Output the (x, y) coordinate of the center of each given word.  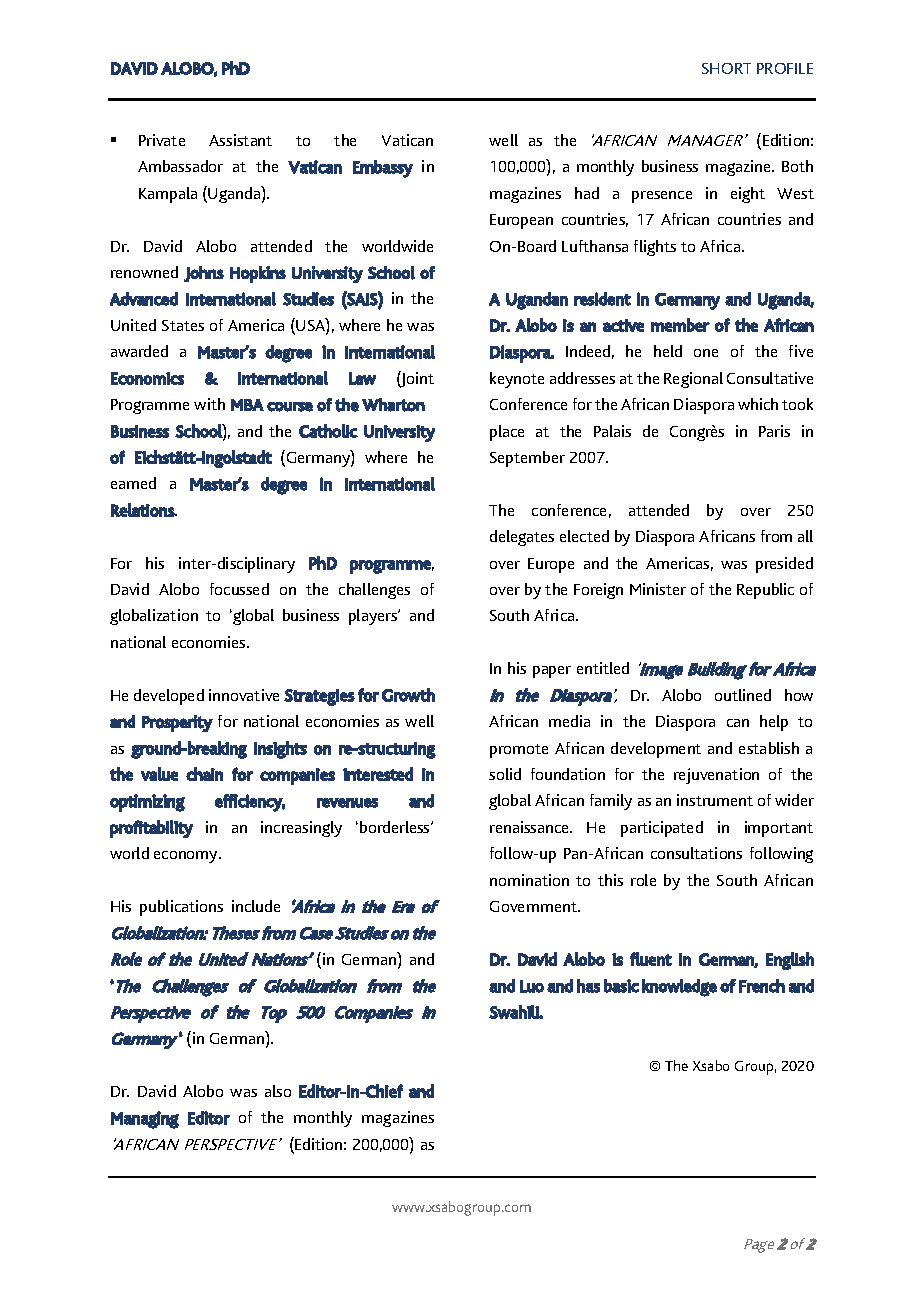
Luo (532, 986)
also (278, 1091)
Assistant (240, 140)
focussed (239, 589)
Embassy (383, 169)
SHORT (726, 68)
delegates (522, 538)
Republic (765, 591)
